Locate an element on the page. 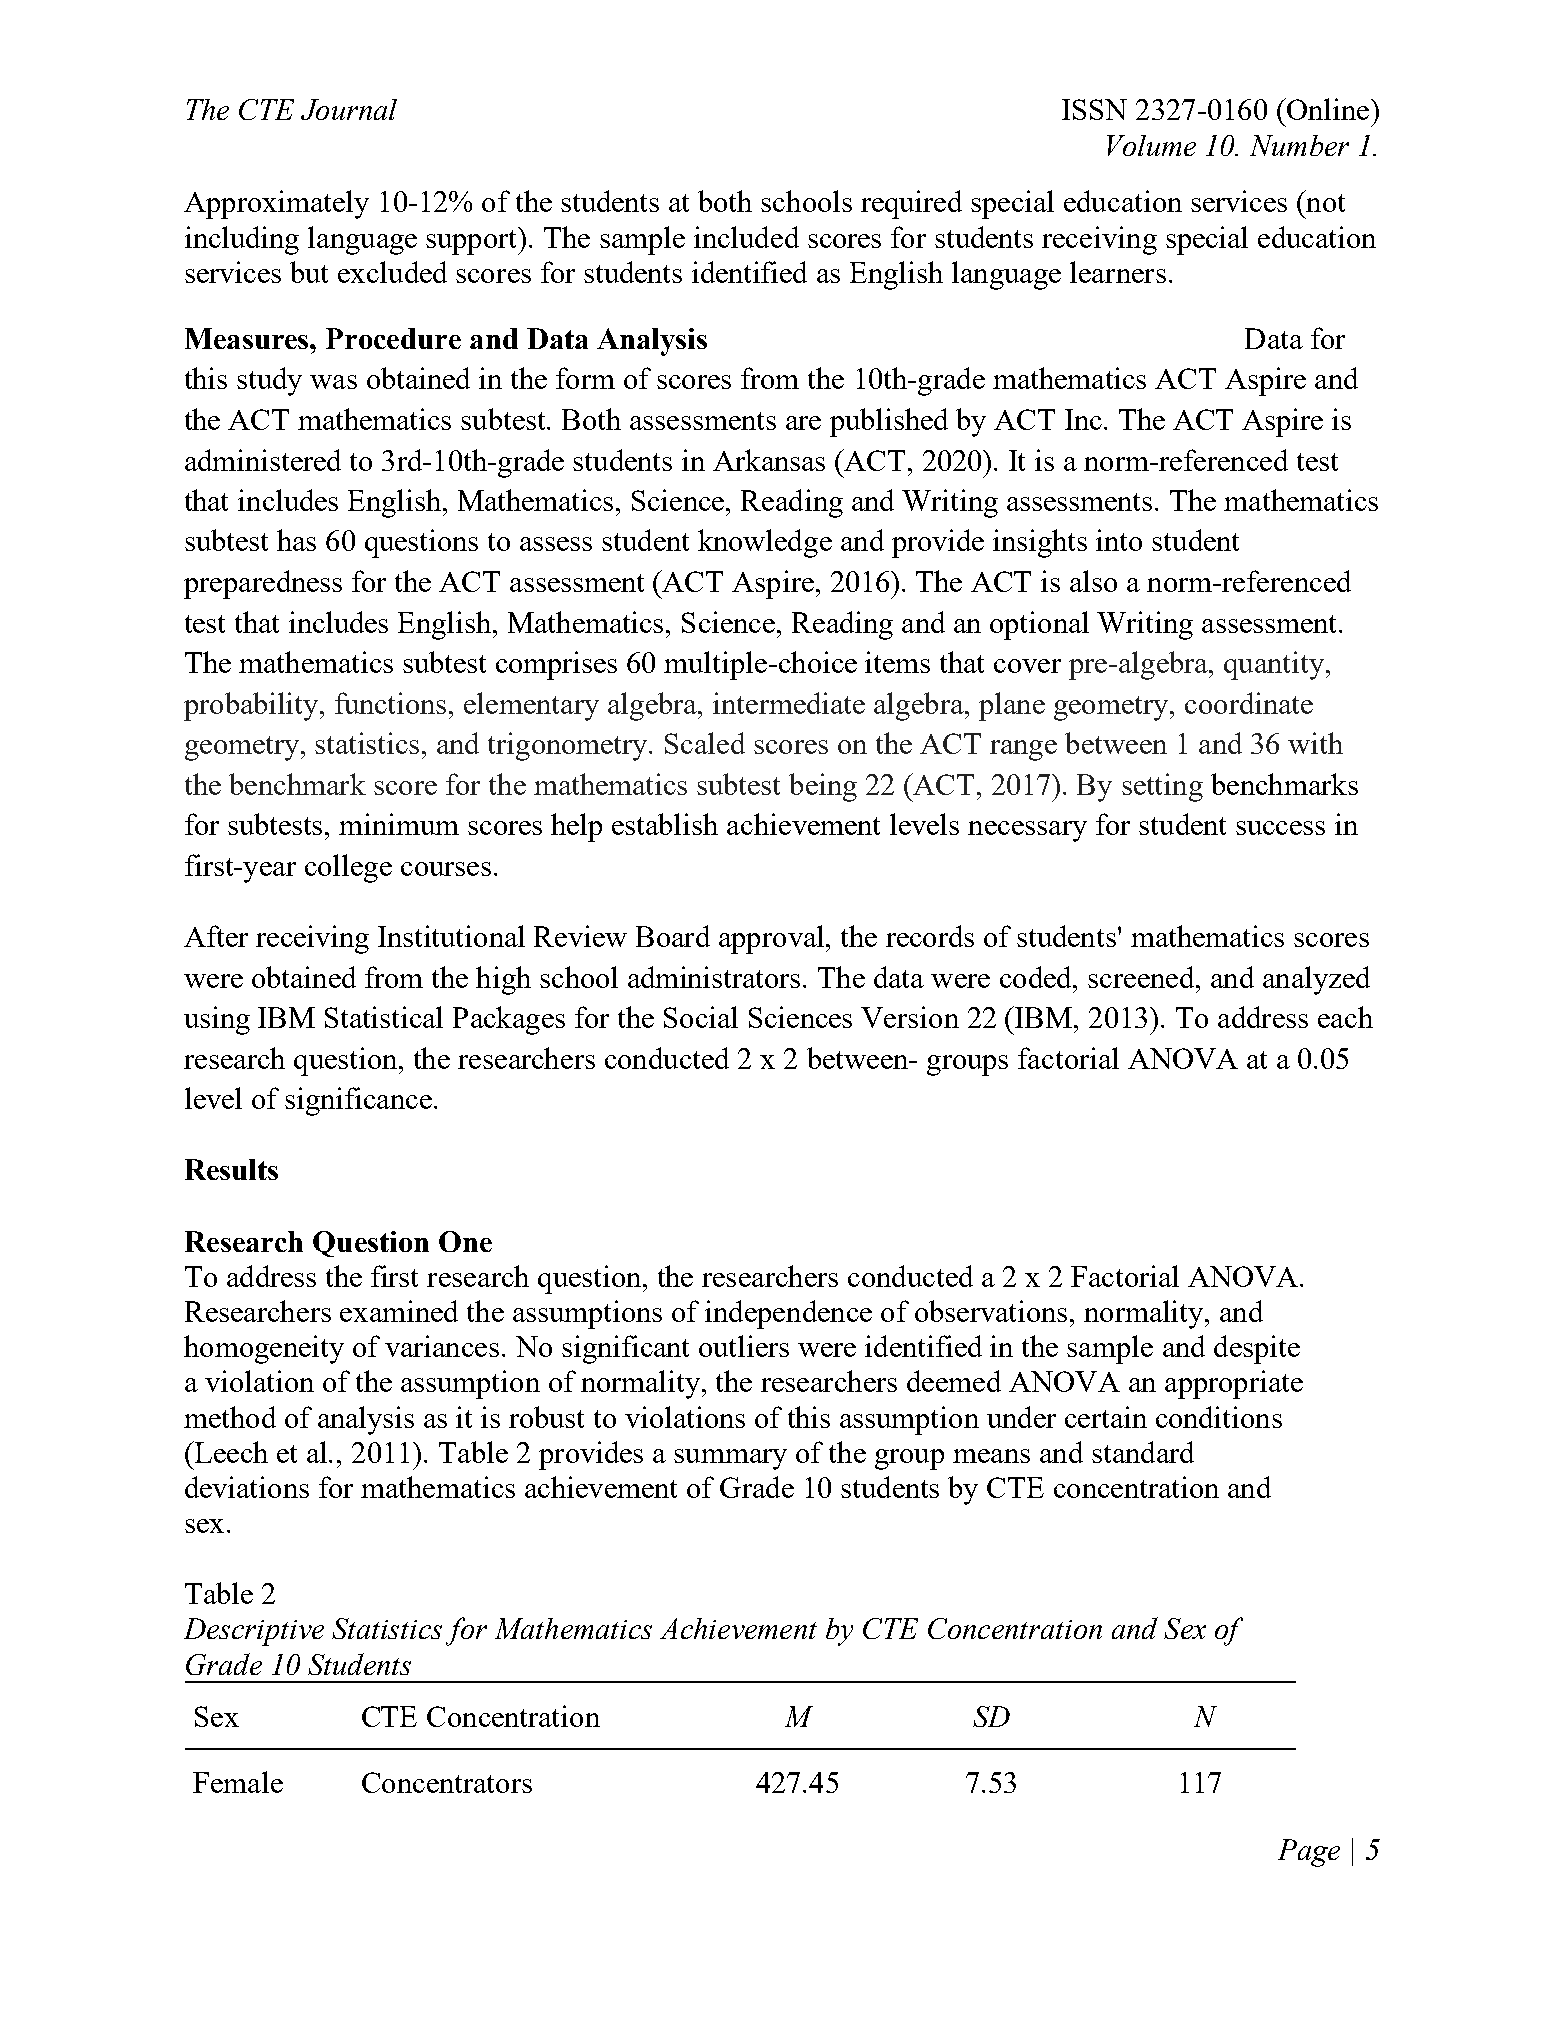 This document has width=1564, height=2023. approval is located at coordinates (773, 939).
